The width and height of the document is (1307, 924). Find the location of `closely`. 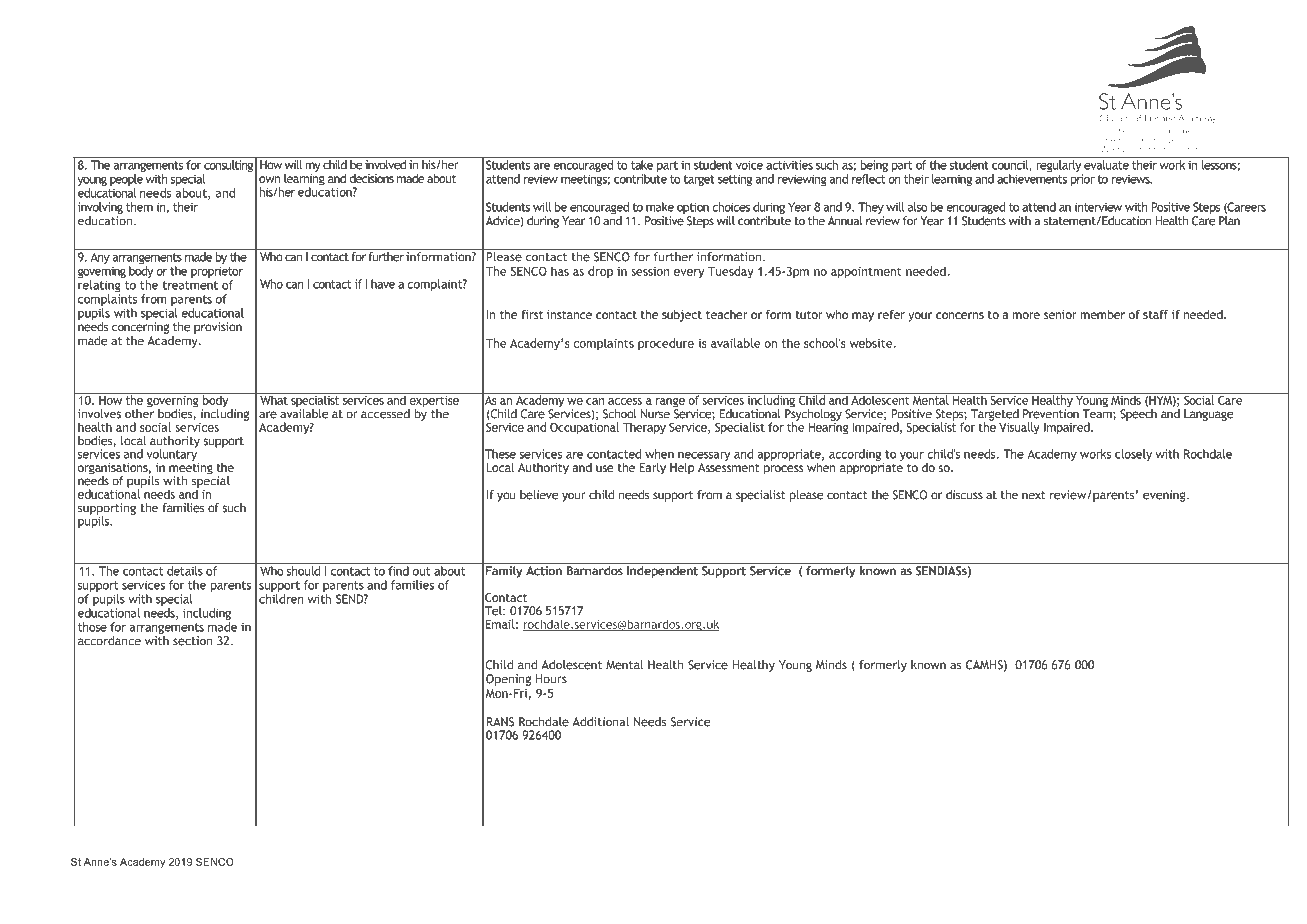

closely is located at coordinates (1133, 455).
